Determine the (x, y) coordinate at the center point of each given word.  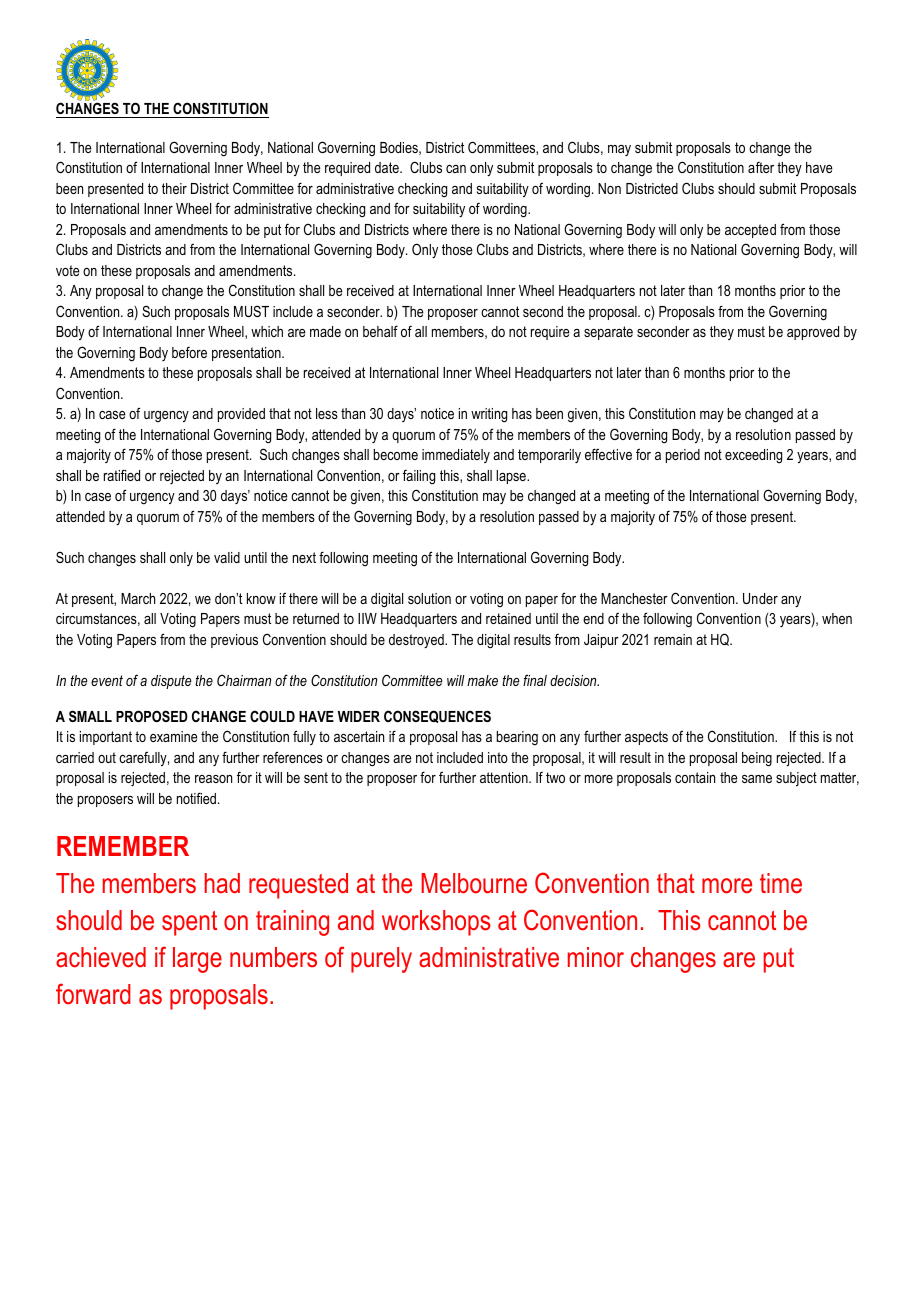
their (174, 188)
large (197, 960)
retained (508, 618)
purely (381, 960)
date (388, 167)
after (761, 167)
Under (760, 598)
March (138, 598)
